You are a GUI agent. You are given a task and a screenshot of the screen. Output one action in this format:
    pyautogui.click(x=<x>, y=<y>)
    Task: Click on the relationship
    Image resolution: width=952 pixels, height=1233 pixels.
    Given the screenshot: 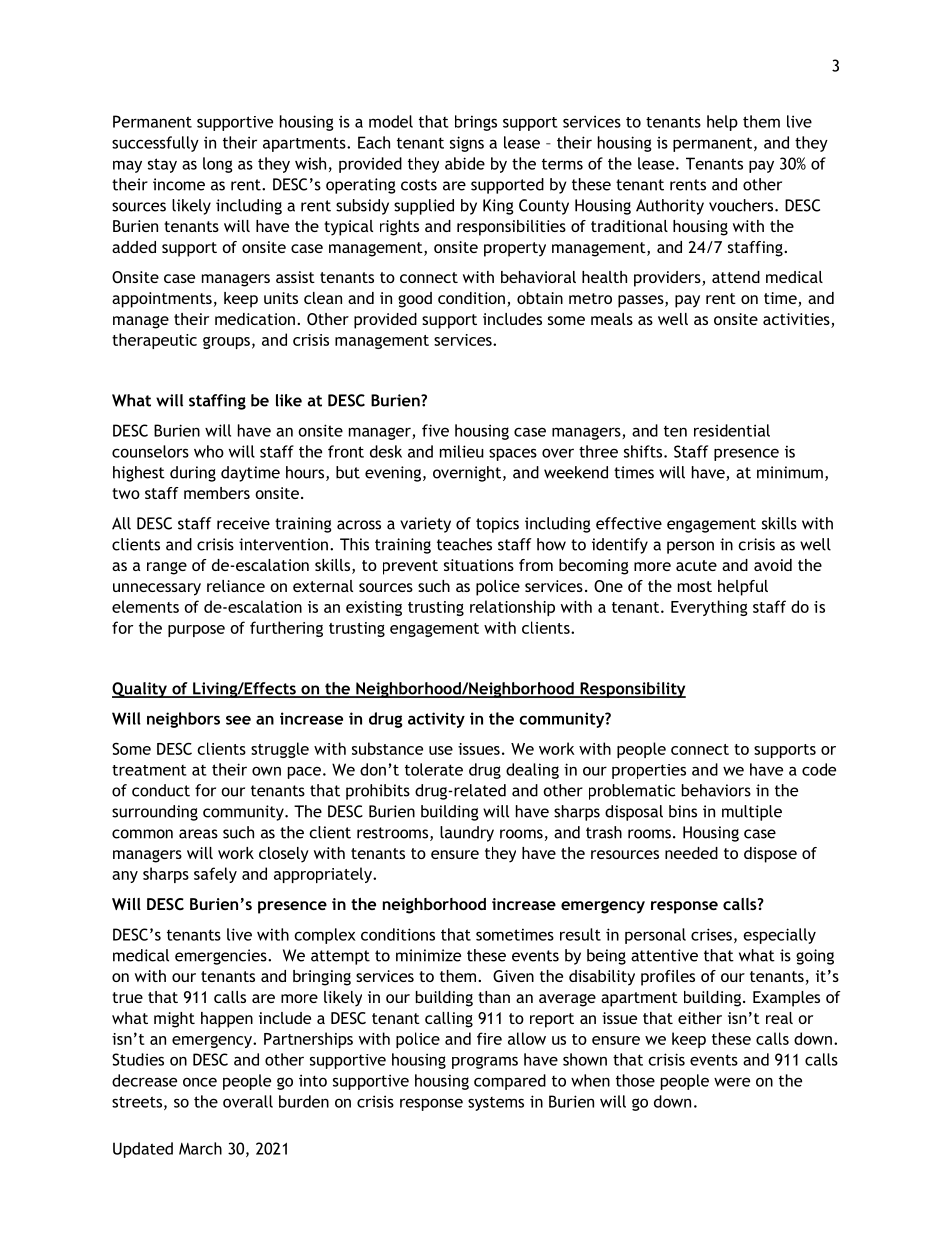 What is the action you would take?
    pyautogui.click(x=512, y=608)
